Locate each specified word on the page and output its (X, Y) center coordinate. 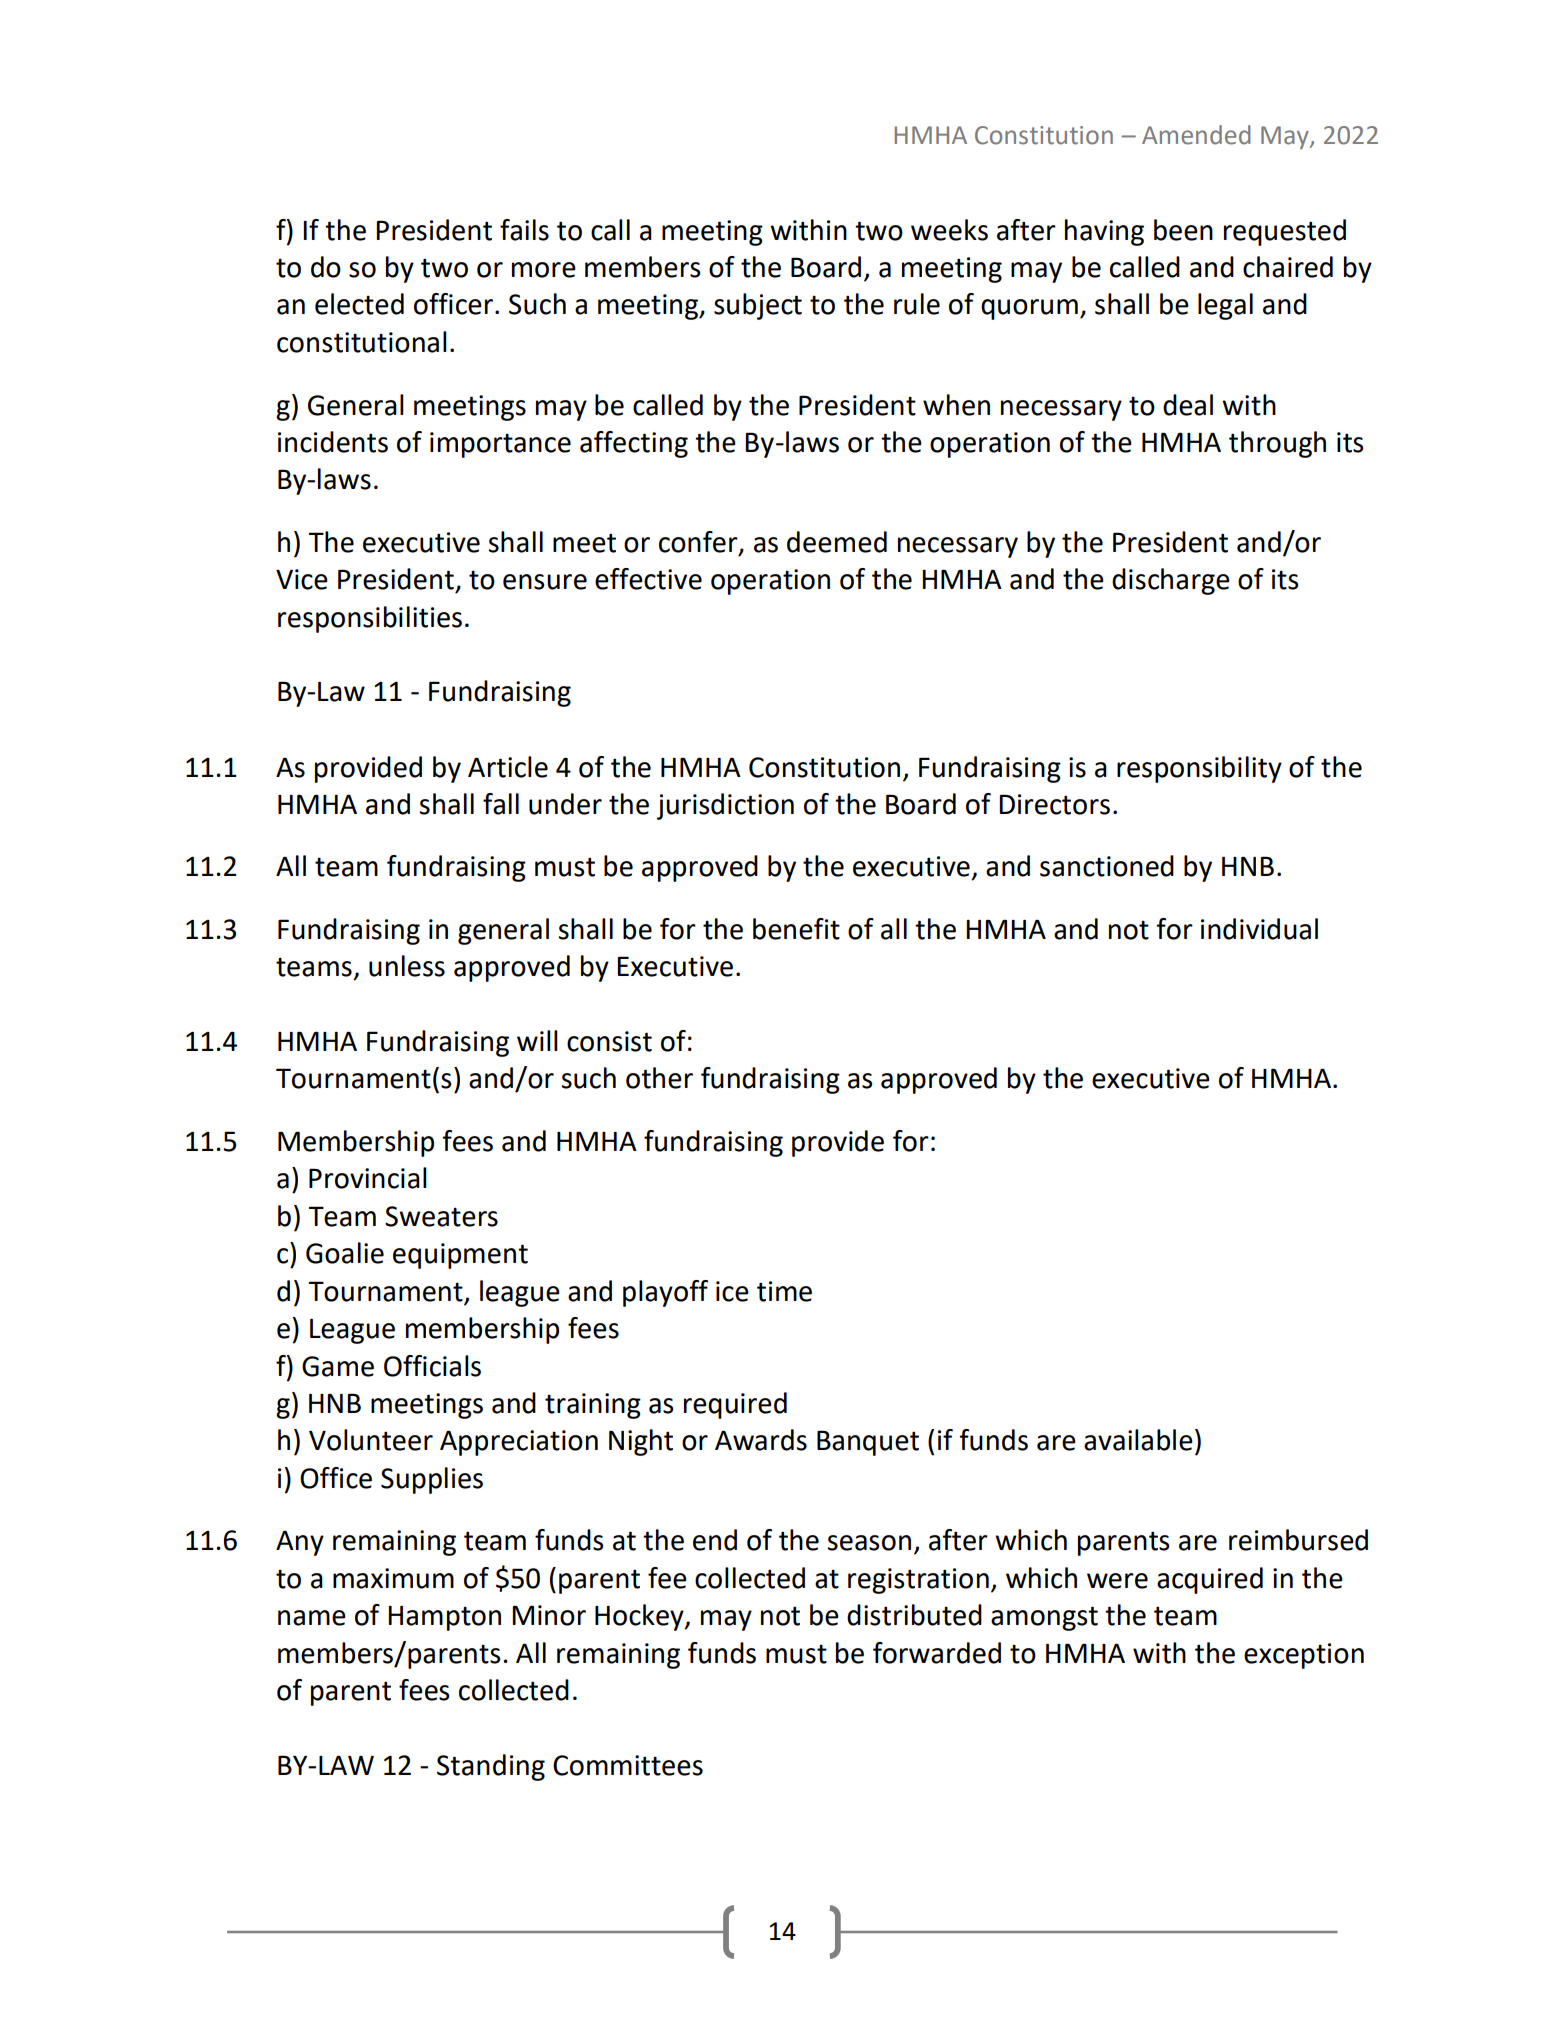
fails (524, 230)
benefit (796, 929)
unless (407, 966)
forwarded (937, 1653)
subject (758, 306)
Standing (491, 1767)
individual (1259, 929)
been (1183, 230)
